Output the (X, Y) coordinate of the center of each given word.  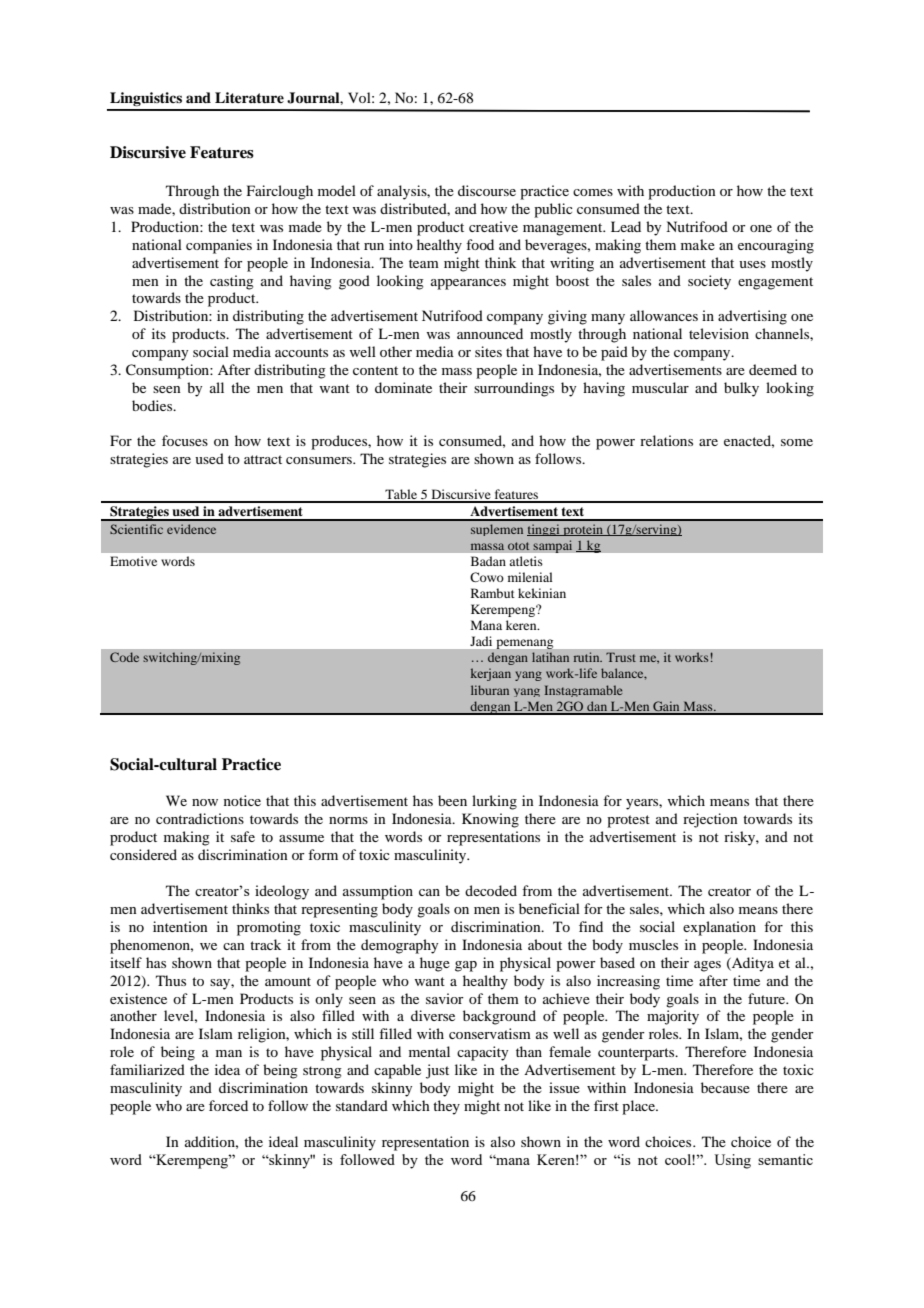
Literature (249, 97)
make (698, 244)
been (452, 800)
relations (666, 440)
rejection (710, 820)
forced (228, 1105)
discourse (487, 190)
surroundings (514, 389)
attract (263, 459)
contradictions (200, 818)
